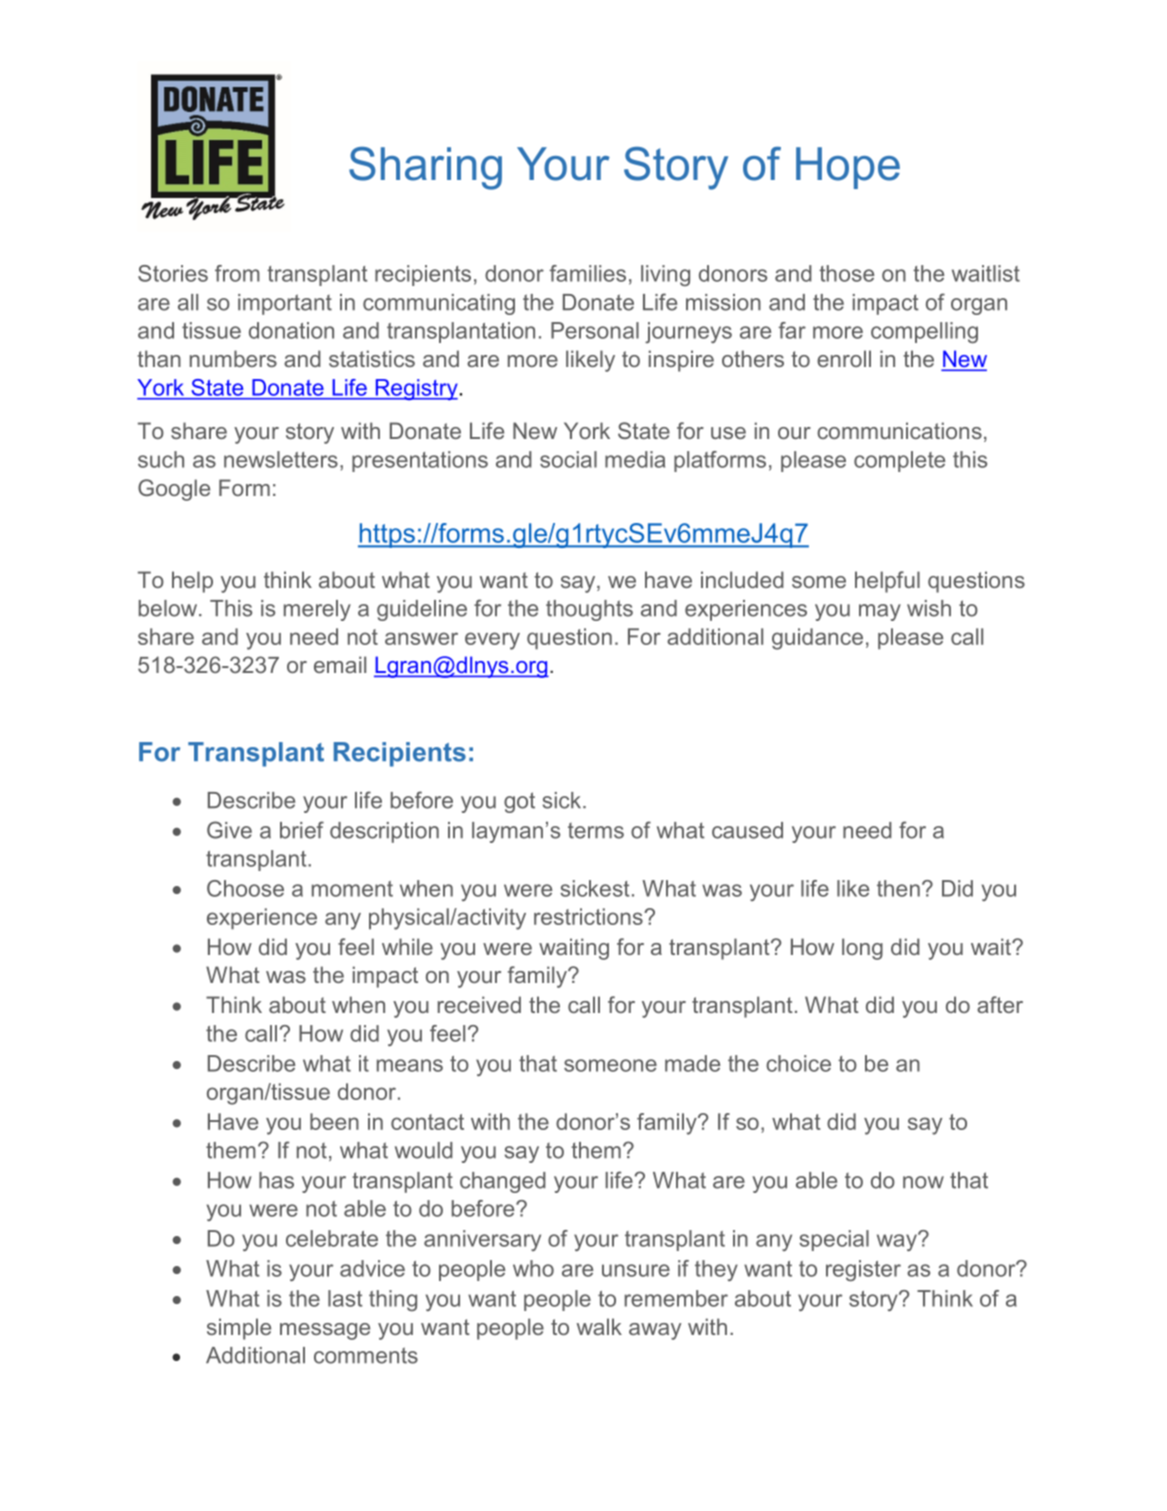 The image size is (1167, 1511). I want to click on from, so click(237, 273).
